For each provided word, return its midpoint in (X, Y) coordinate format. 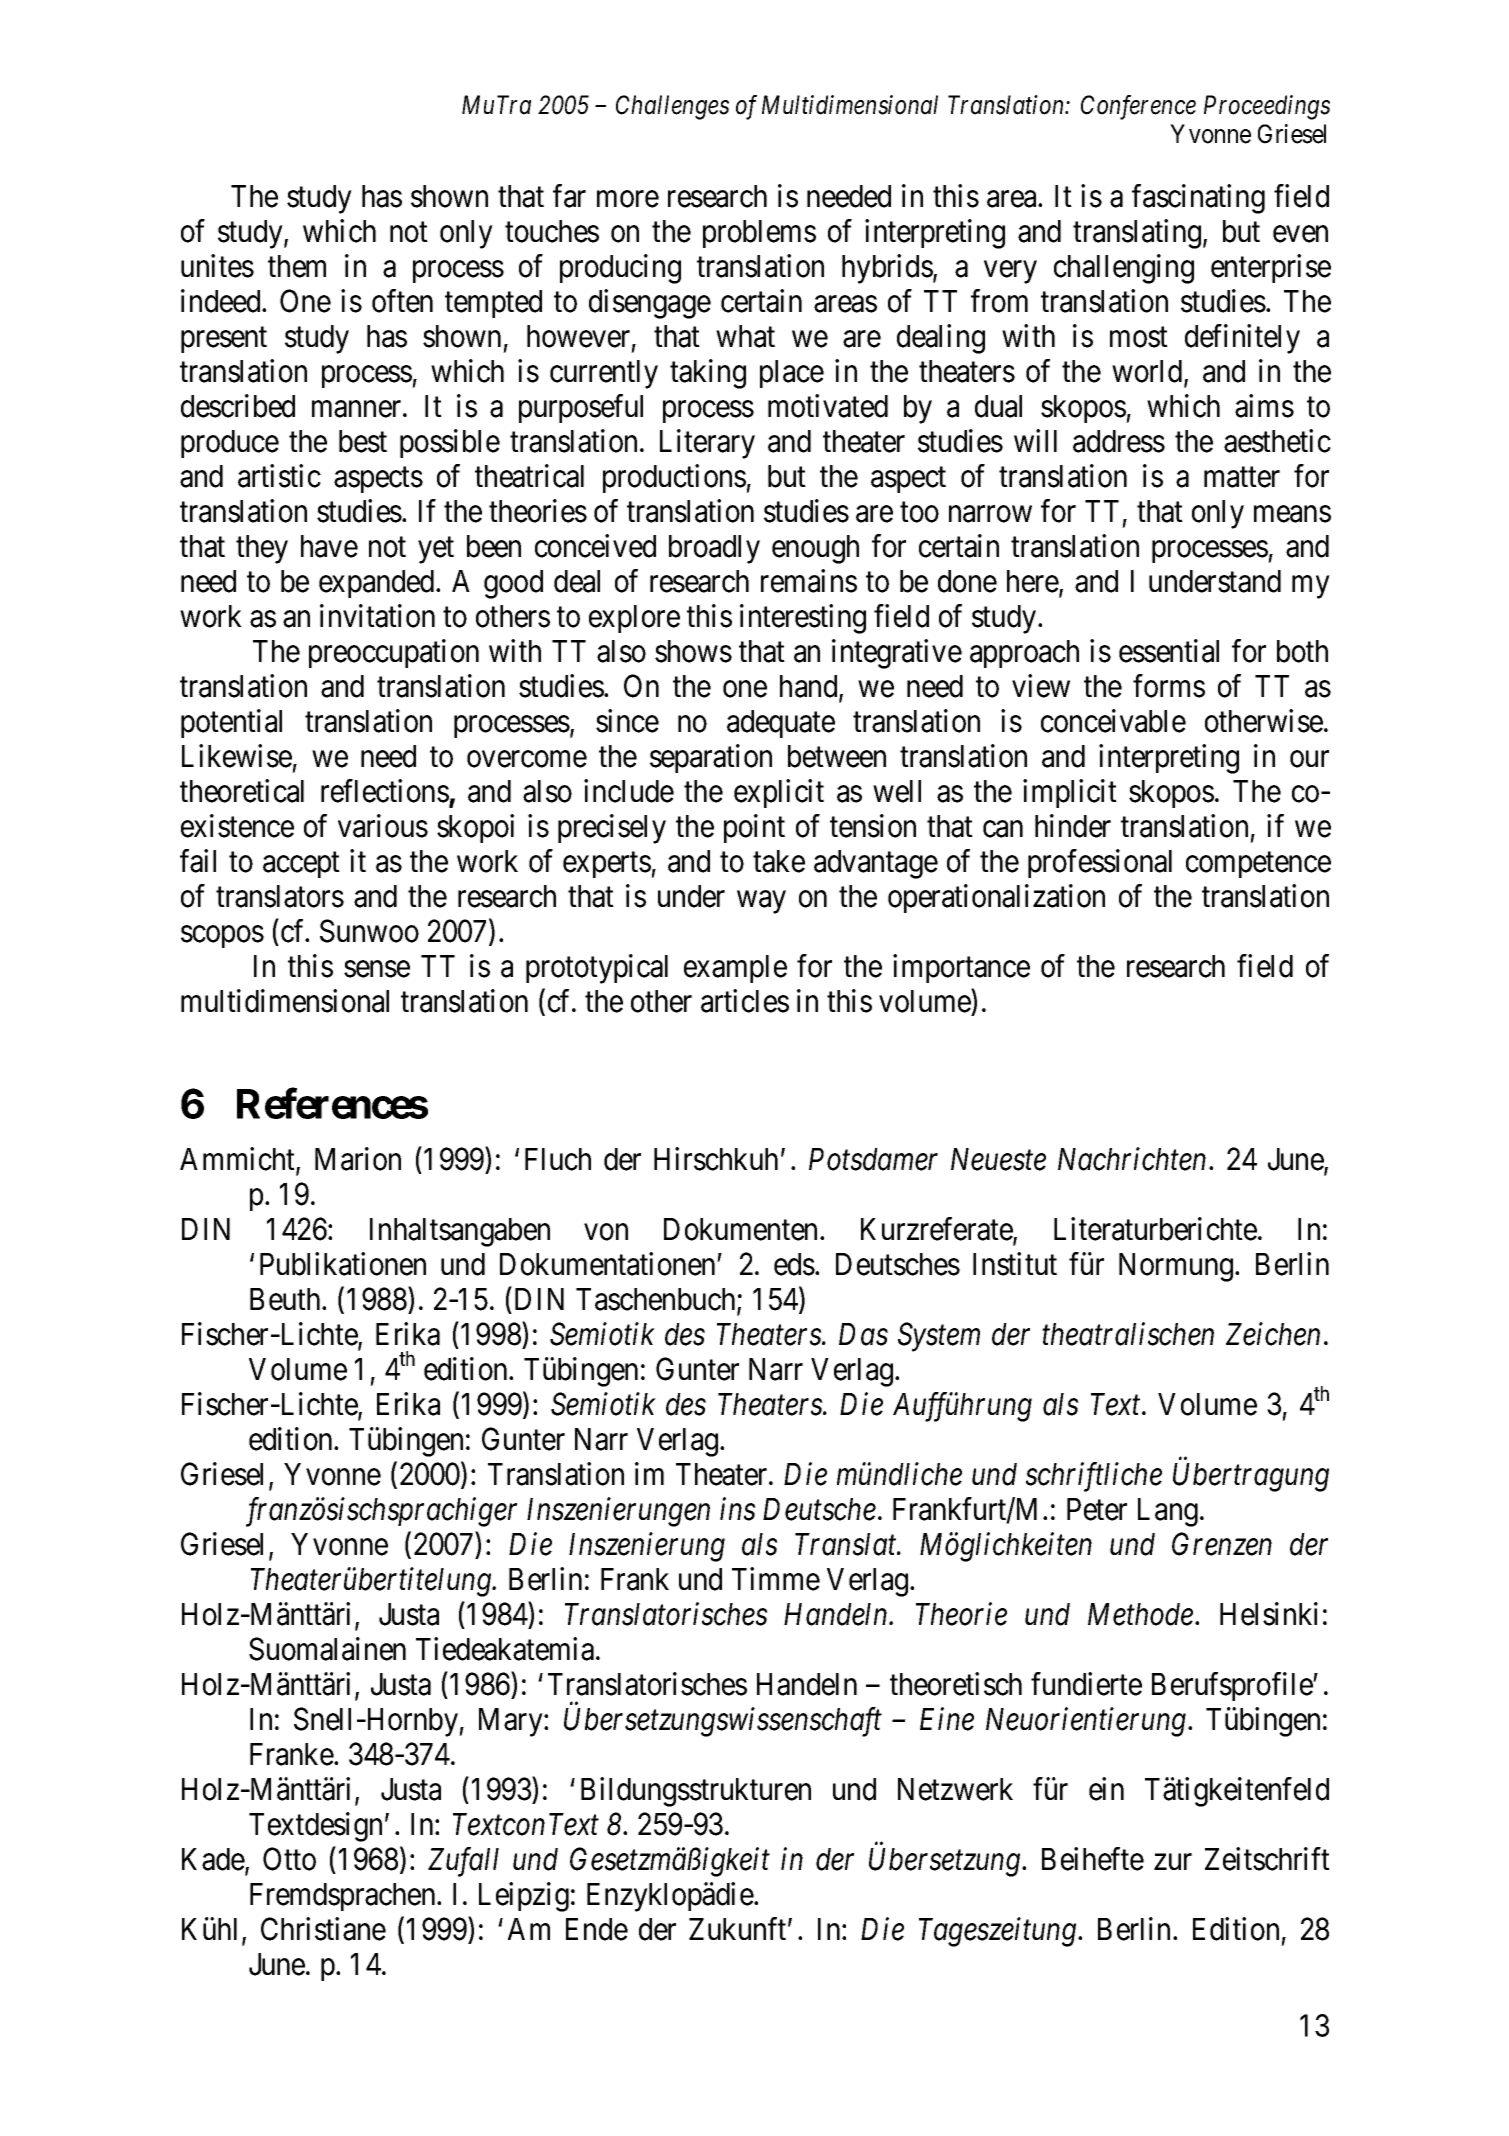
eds (794, 1264)
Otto (289, 1859)
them (297, 266)
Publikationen (343, 1264)
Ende (597, 1929)
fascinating (1198, 199)
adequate (781, 724)
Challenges (672, 107)
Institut (1015, 1264)
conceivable (1113, 721)
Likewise (237, 756)
